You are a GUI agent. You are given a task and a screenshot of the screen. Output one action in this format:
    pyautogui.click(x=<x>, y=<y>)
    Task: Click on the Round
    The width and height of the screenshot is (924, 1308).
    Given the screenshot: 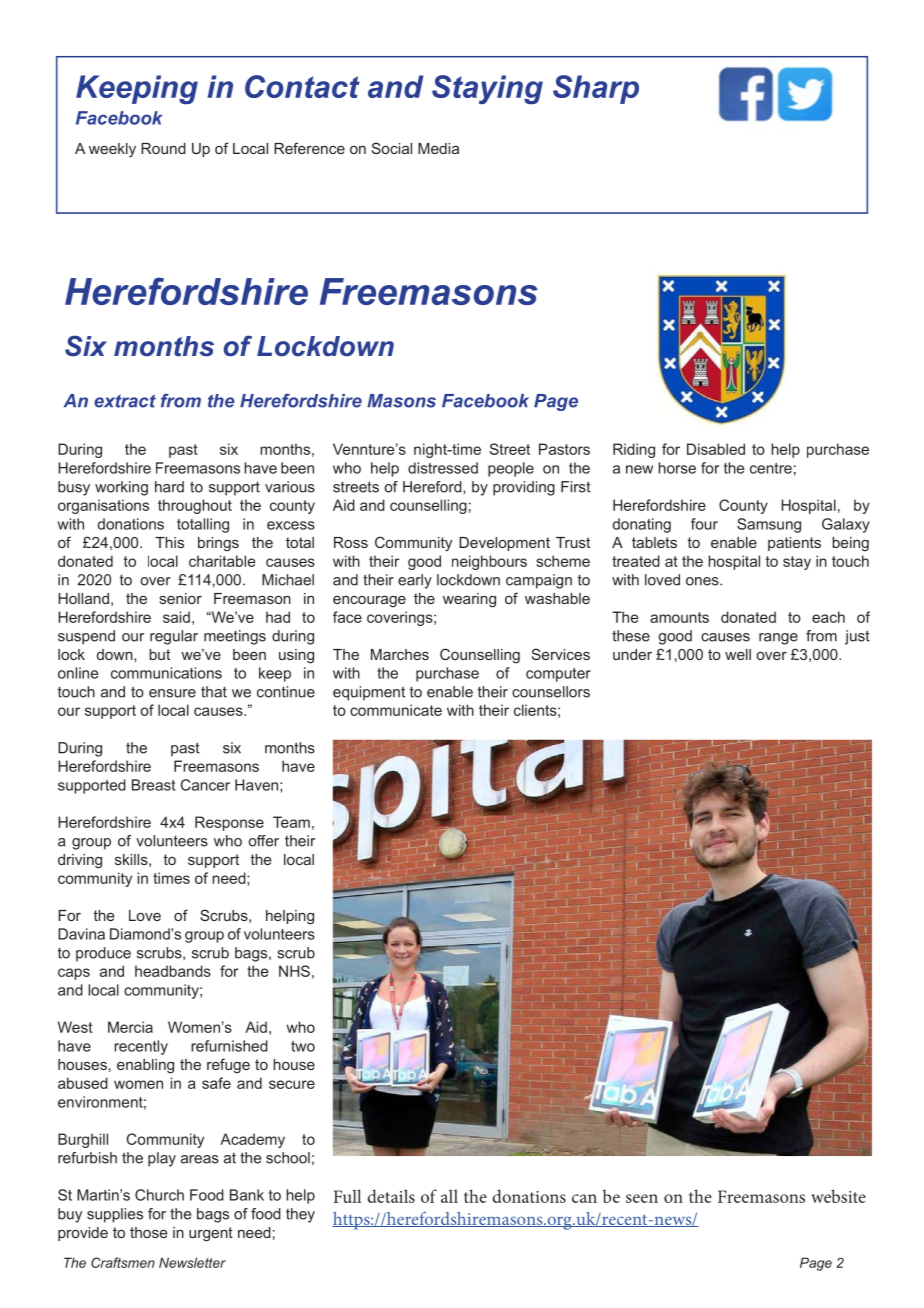 What is the action you would take?
    pyautogui.click(x=163, y=148)
